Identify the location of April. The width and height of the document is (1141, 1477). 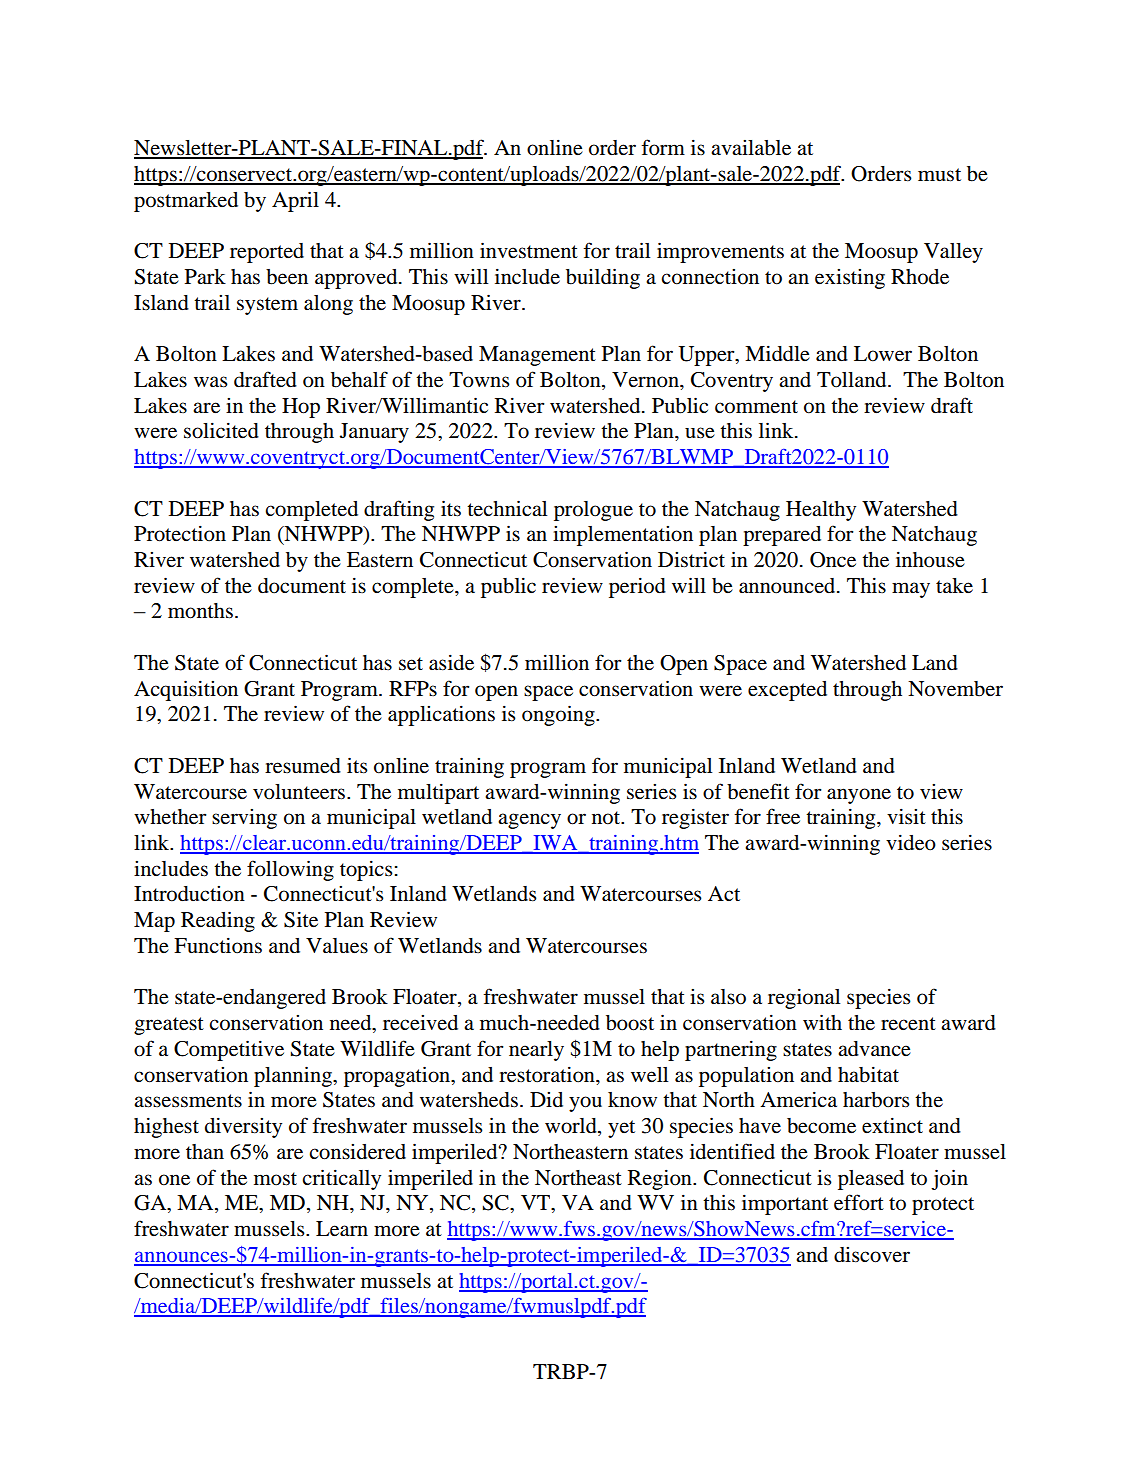
(295, 201).
